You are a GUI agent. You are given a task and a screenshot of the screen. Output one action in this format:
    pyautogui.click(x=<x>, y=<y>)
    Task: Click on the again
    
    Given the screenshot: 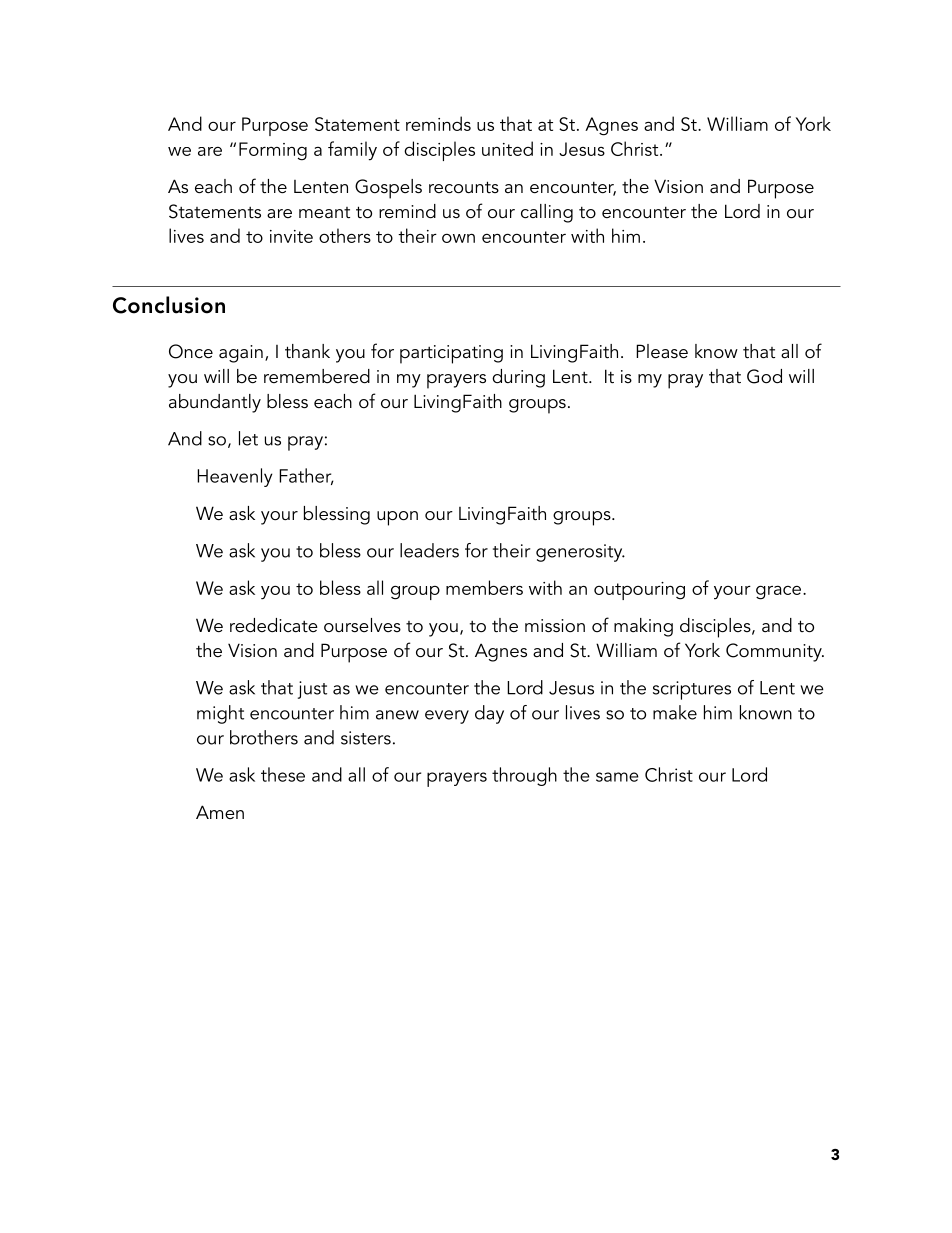 What is the action you would take?
    pyautogui.click(x=241, y=354)
